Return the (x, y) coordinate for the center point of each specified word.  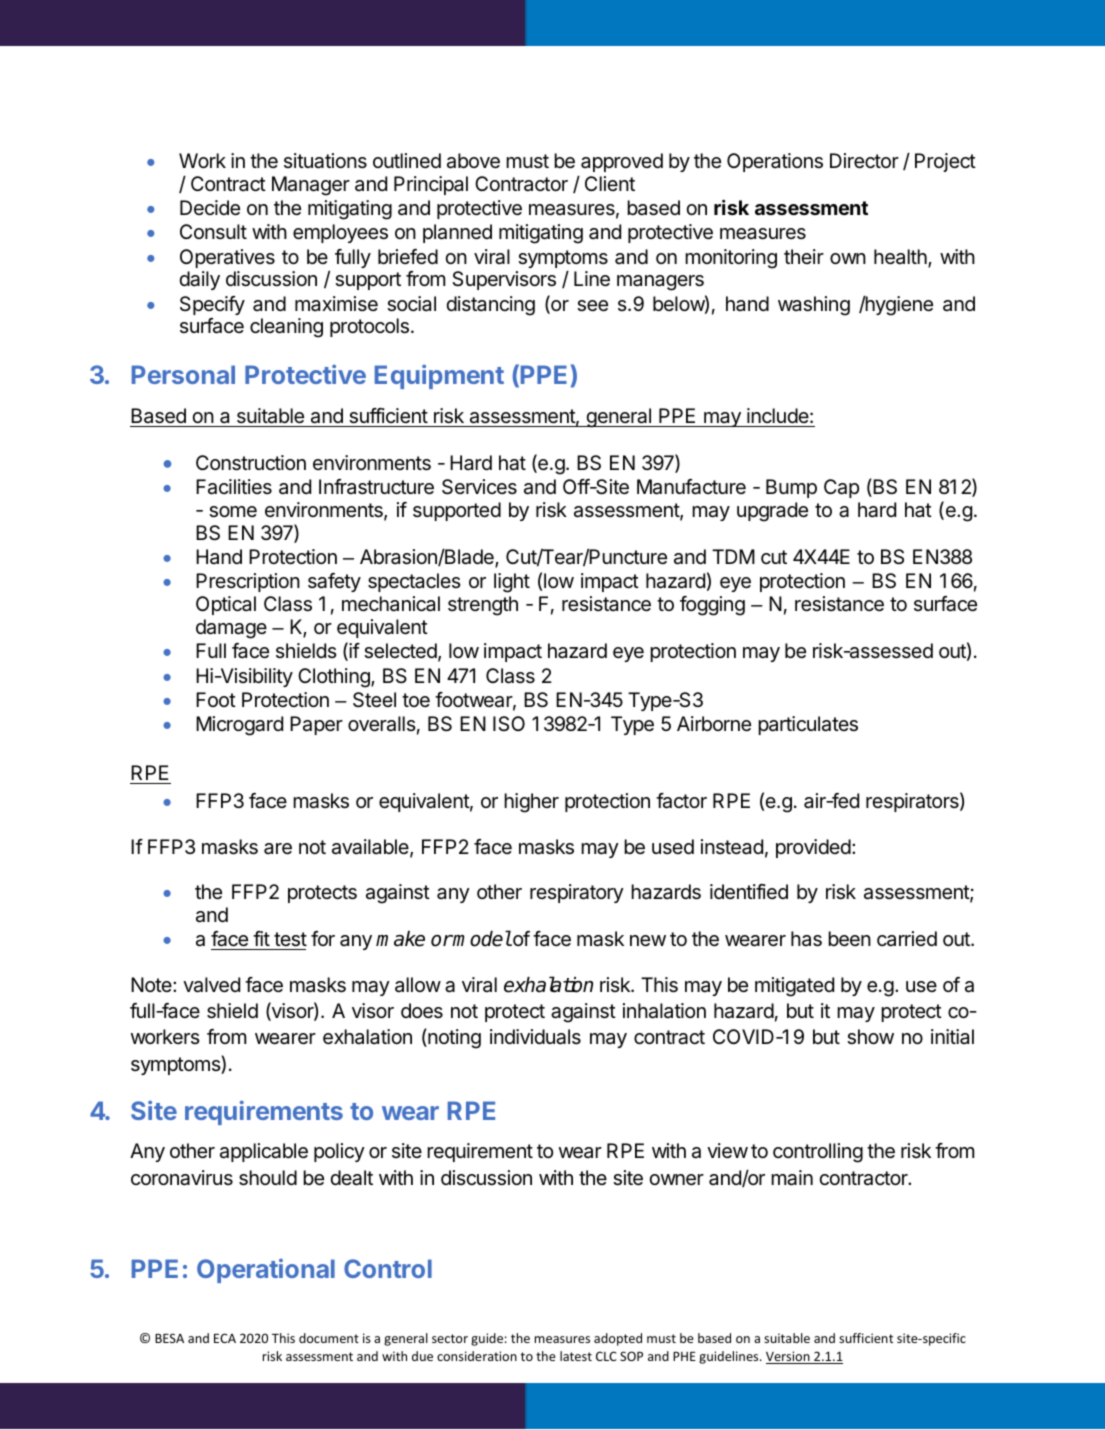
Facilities (234, 487)
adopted (618, 1339)
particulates (808, 725)
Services (479, 487)
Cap (841, 488)
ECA (225, 1338)
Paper (316, 725)
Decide (210, 207)
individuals (535, 1037)
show (870, 1037)
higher (531, 803)
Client (610, 183)
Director (864, 161)
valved (211, 985)
